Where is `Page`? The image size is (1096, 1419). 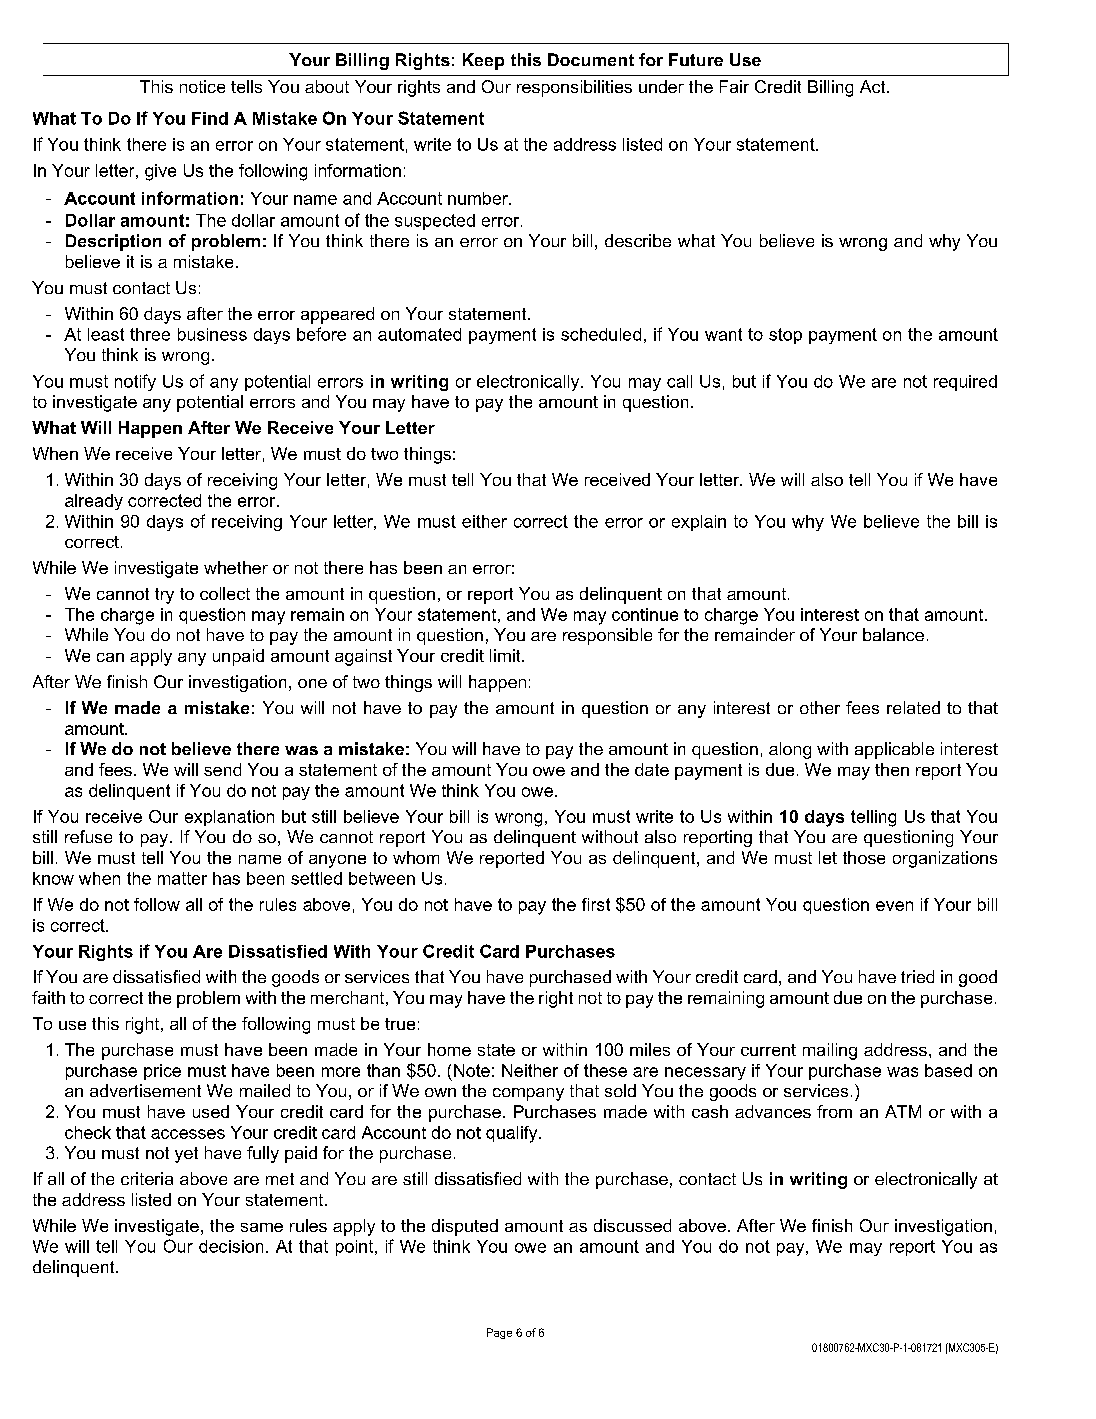 Page is located at coordinates (499, 1333).
